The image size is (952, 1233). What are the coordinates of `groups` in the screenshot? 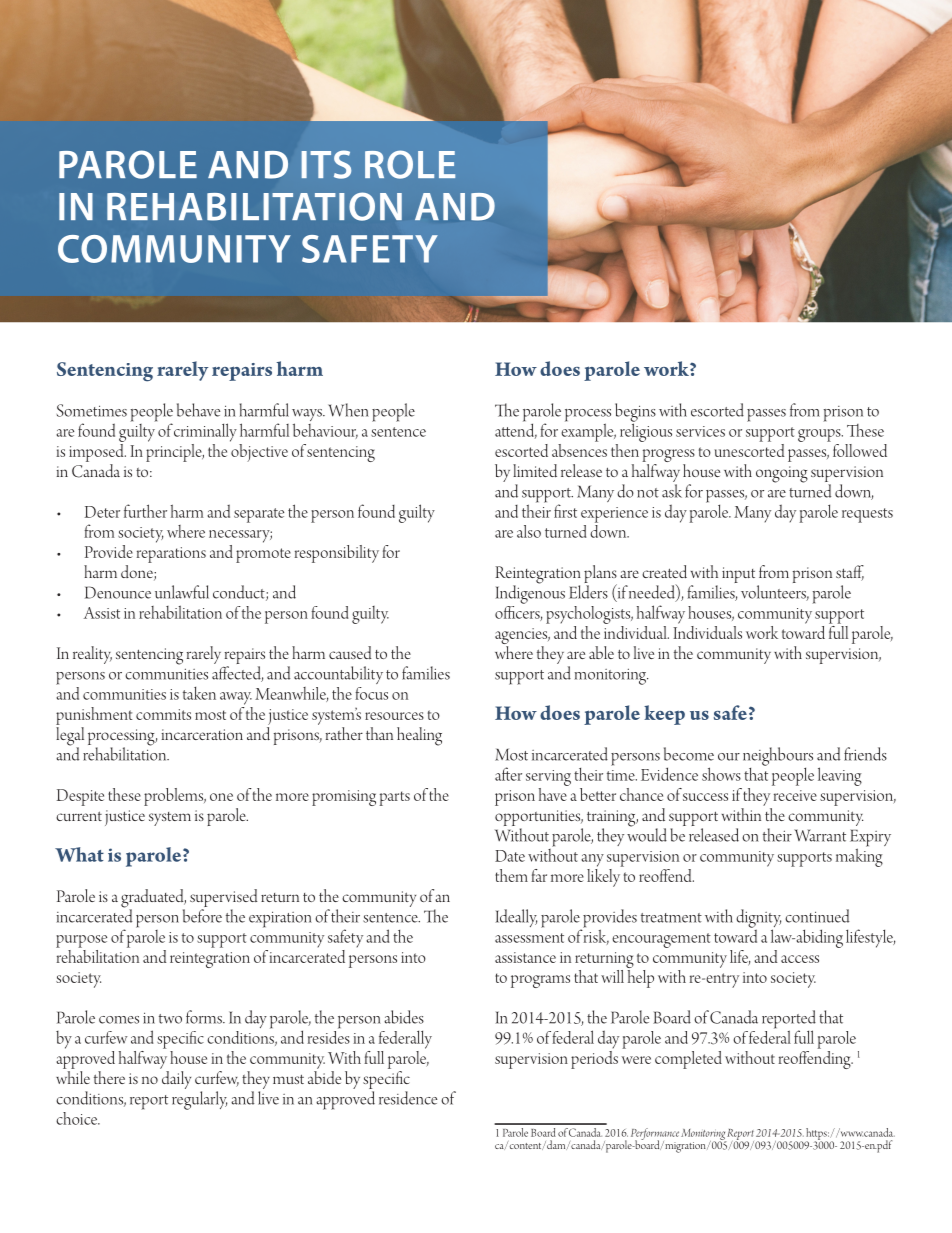 It's located at (820, 435).
